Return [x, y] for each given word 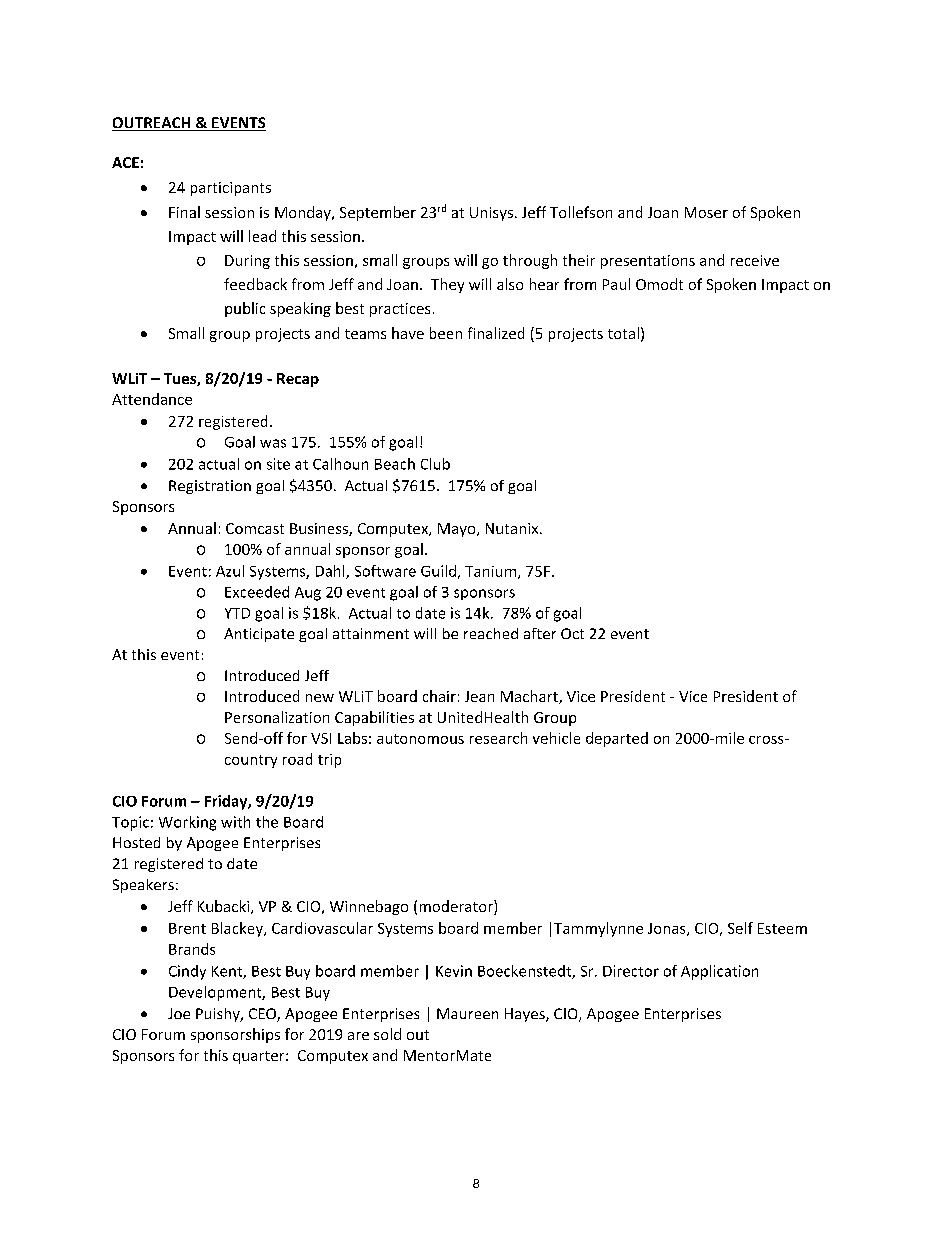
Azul [230, 571]
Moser [706, 212]
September [378, 213]
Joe [179, 1013]
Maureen [467, 1013]
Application [719, 972]
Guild [438, 571]
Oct [572, 633]
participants [231, 189]
